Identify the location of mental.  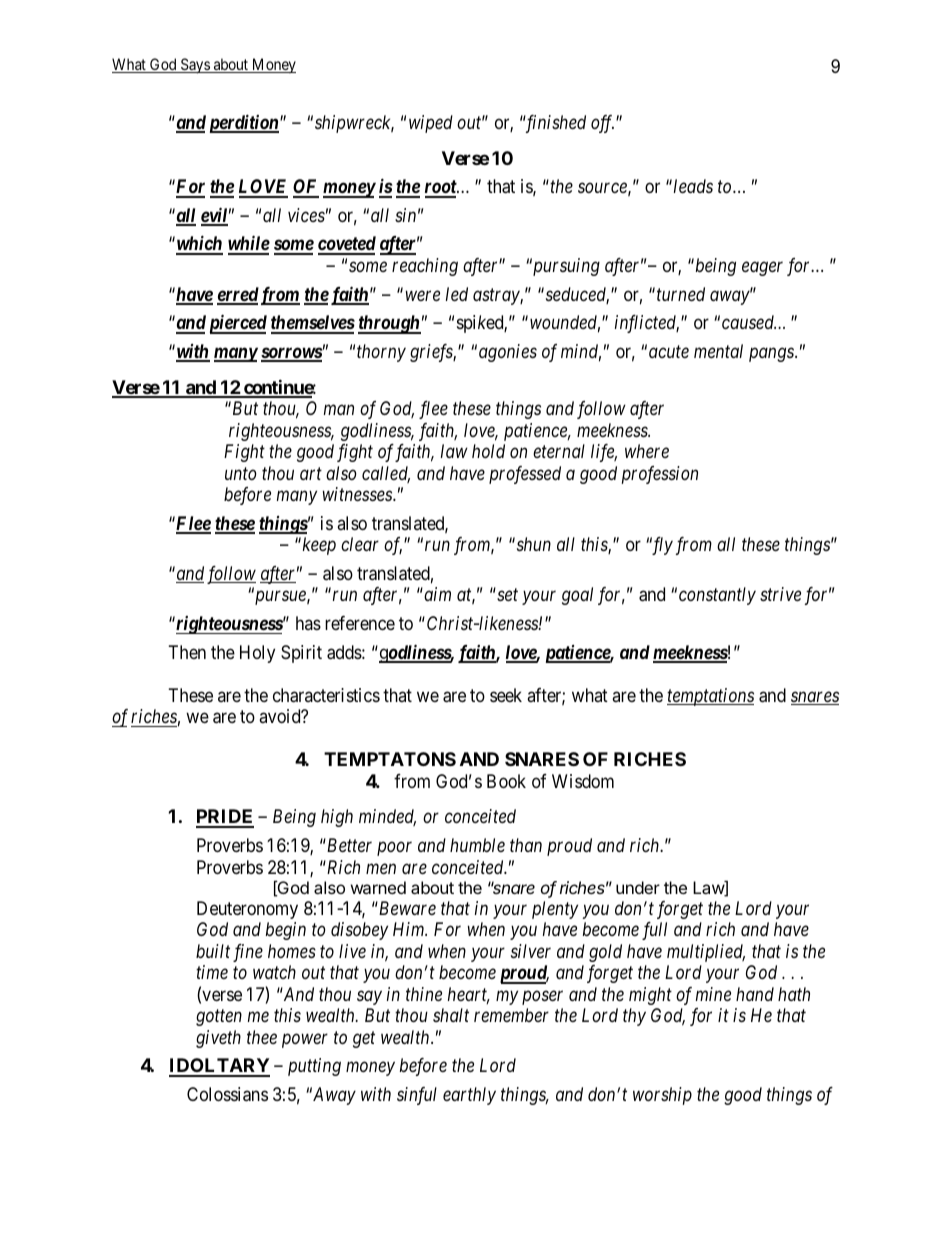
(718, 351).
